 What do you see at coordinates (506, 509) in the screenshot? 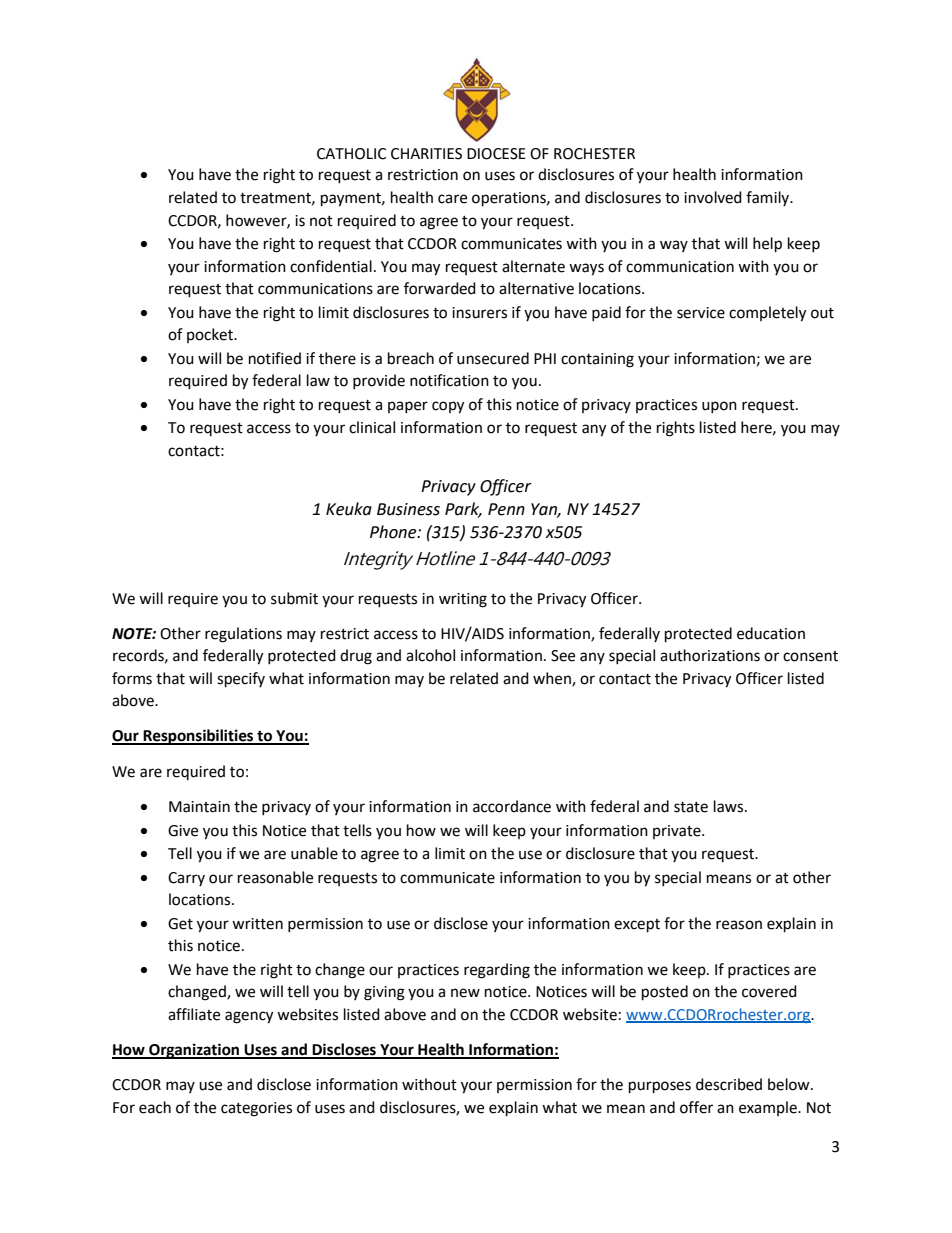
I see `Penn` at bounding box center [506, 509].
